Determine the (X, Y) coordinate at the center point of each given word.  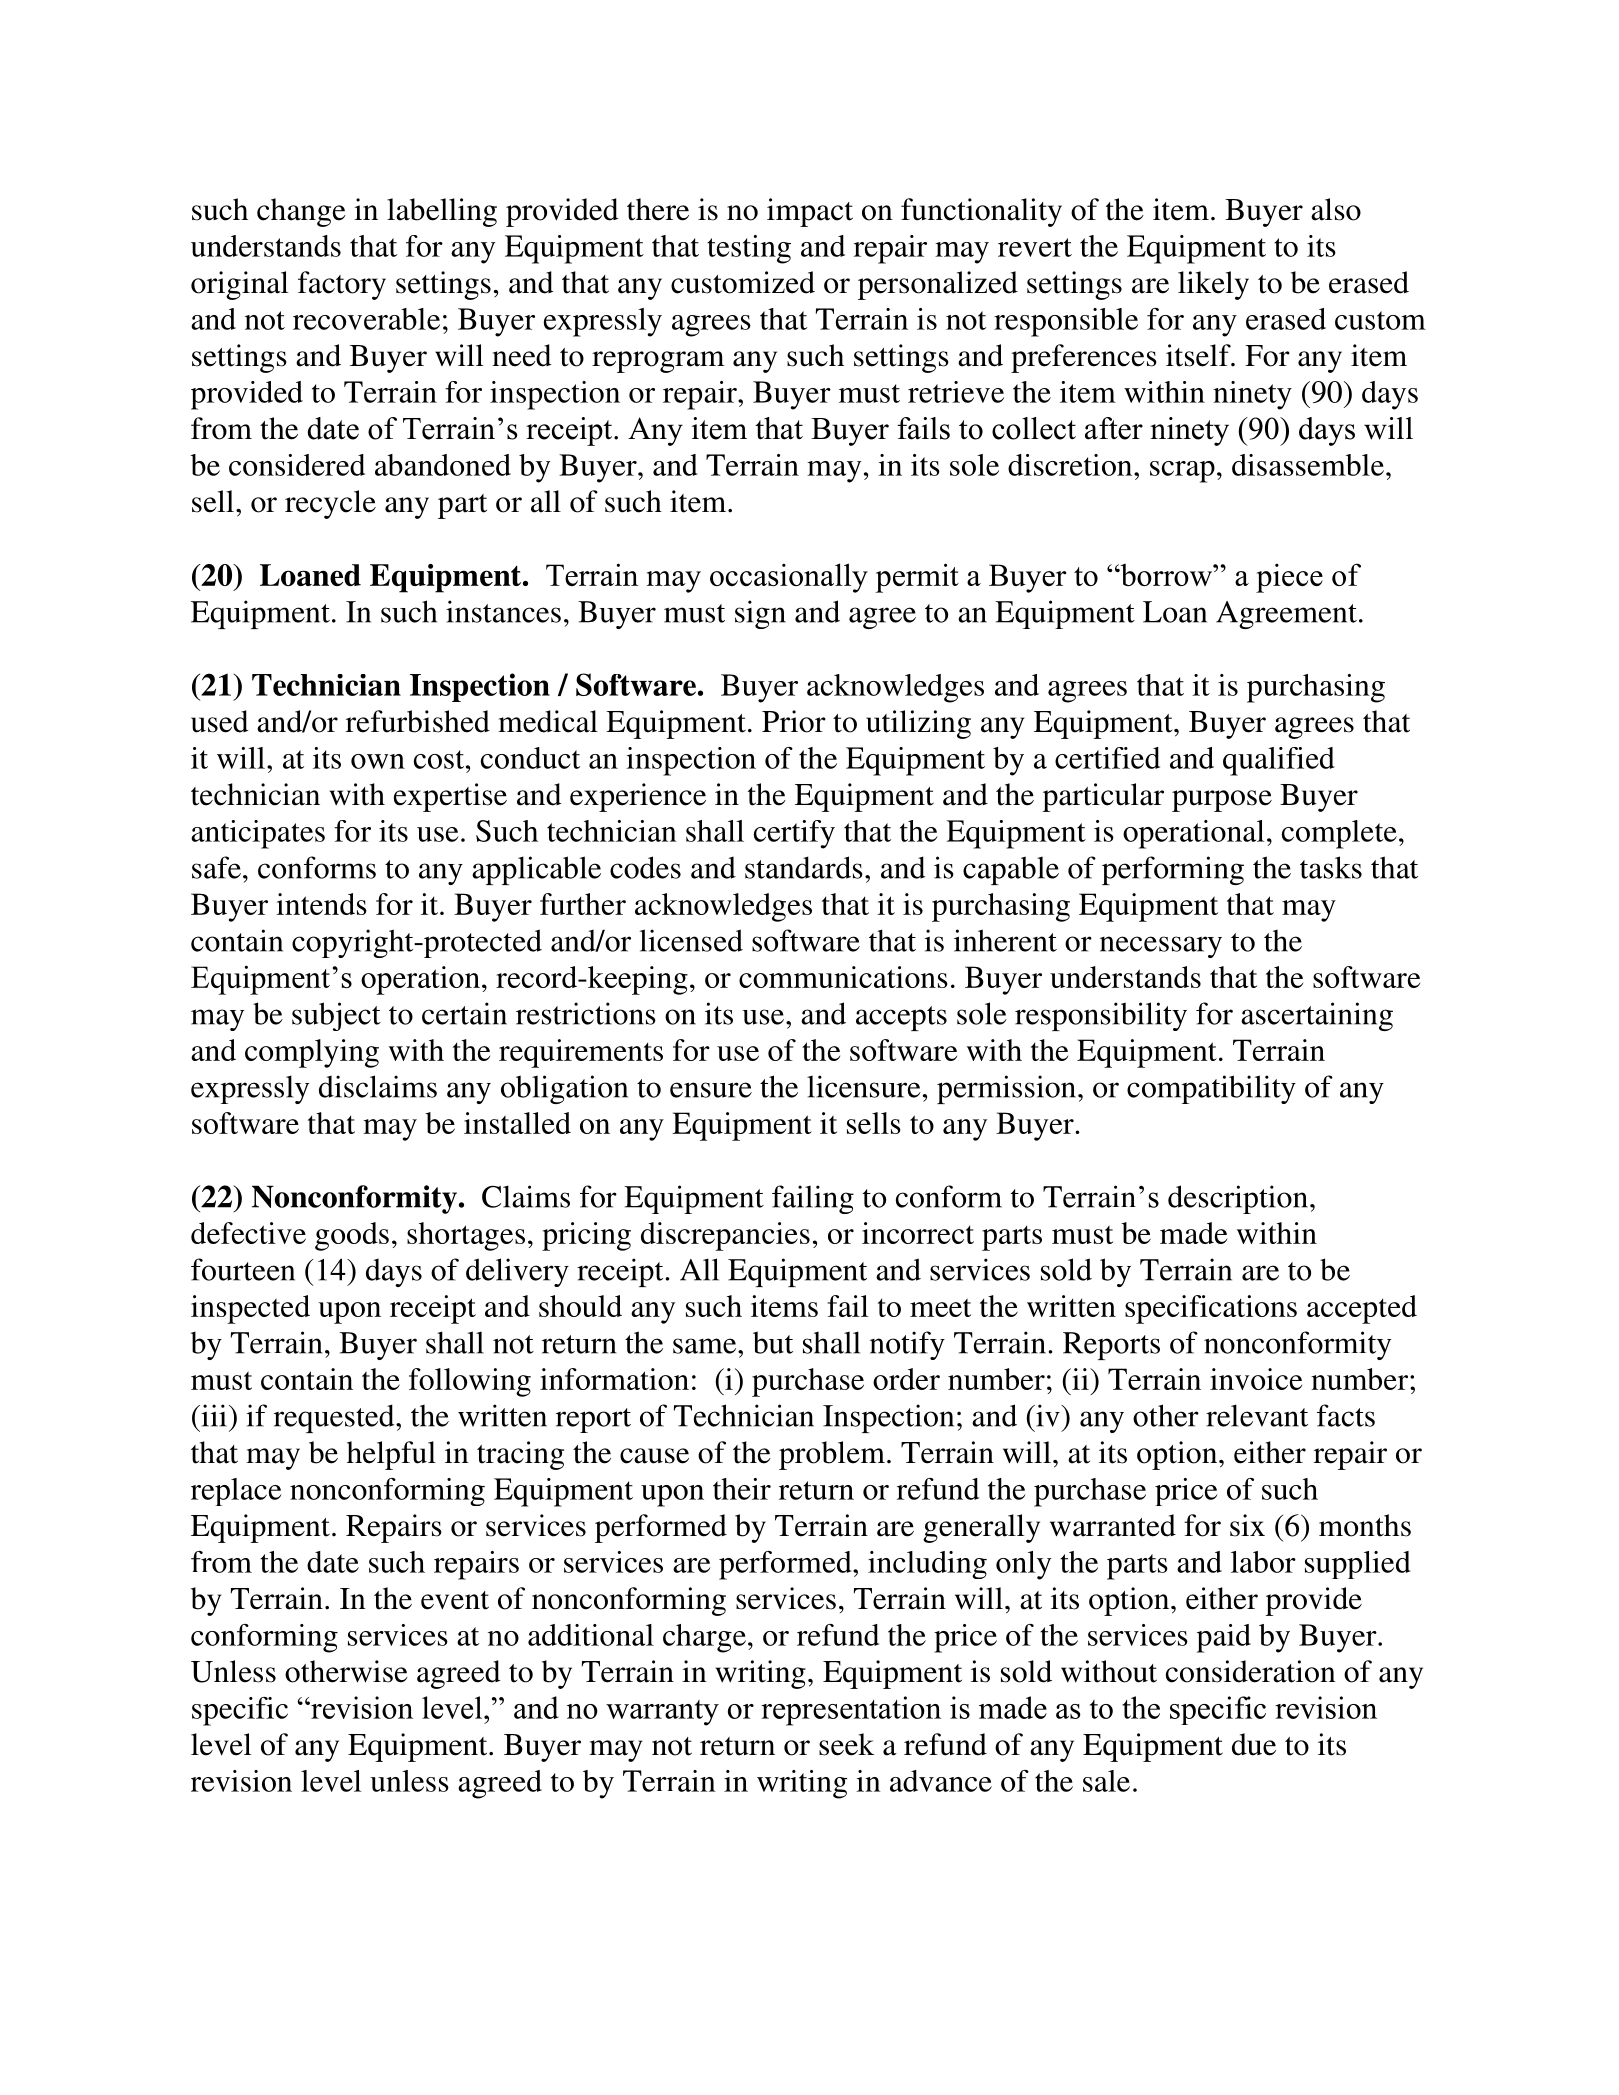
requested (335, 1418)
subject (336, 1016)
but (773, 1342)
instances (503, 611)
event (455, 1600)
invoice (1256, 1379)
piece (1289, 578)
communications (843, 977)
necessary (1161, 947)
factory (342, 285)
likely (1213, 285)
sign (760, 614)
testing (749, 249)
